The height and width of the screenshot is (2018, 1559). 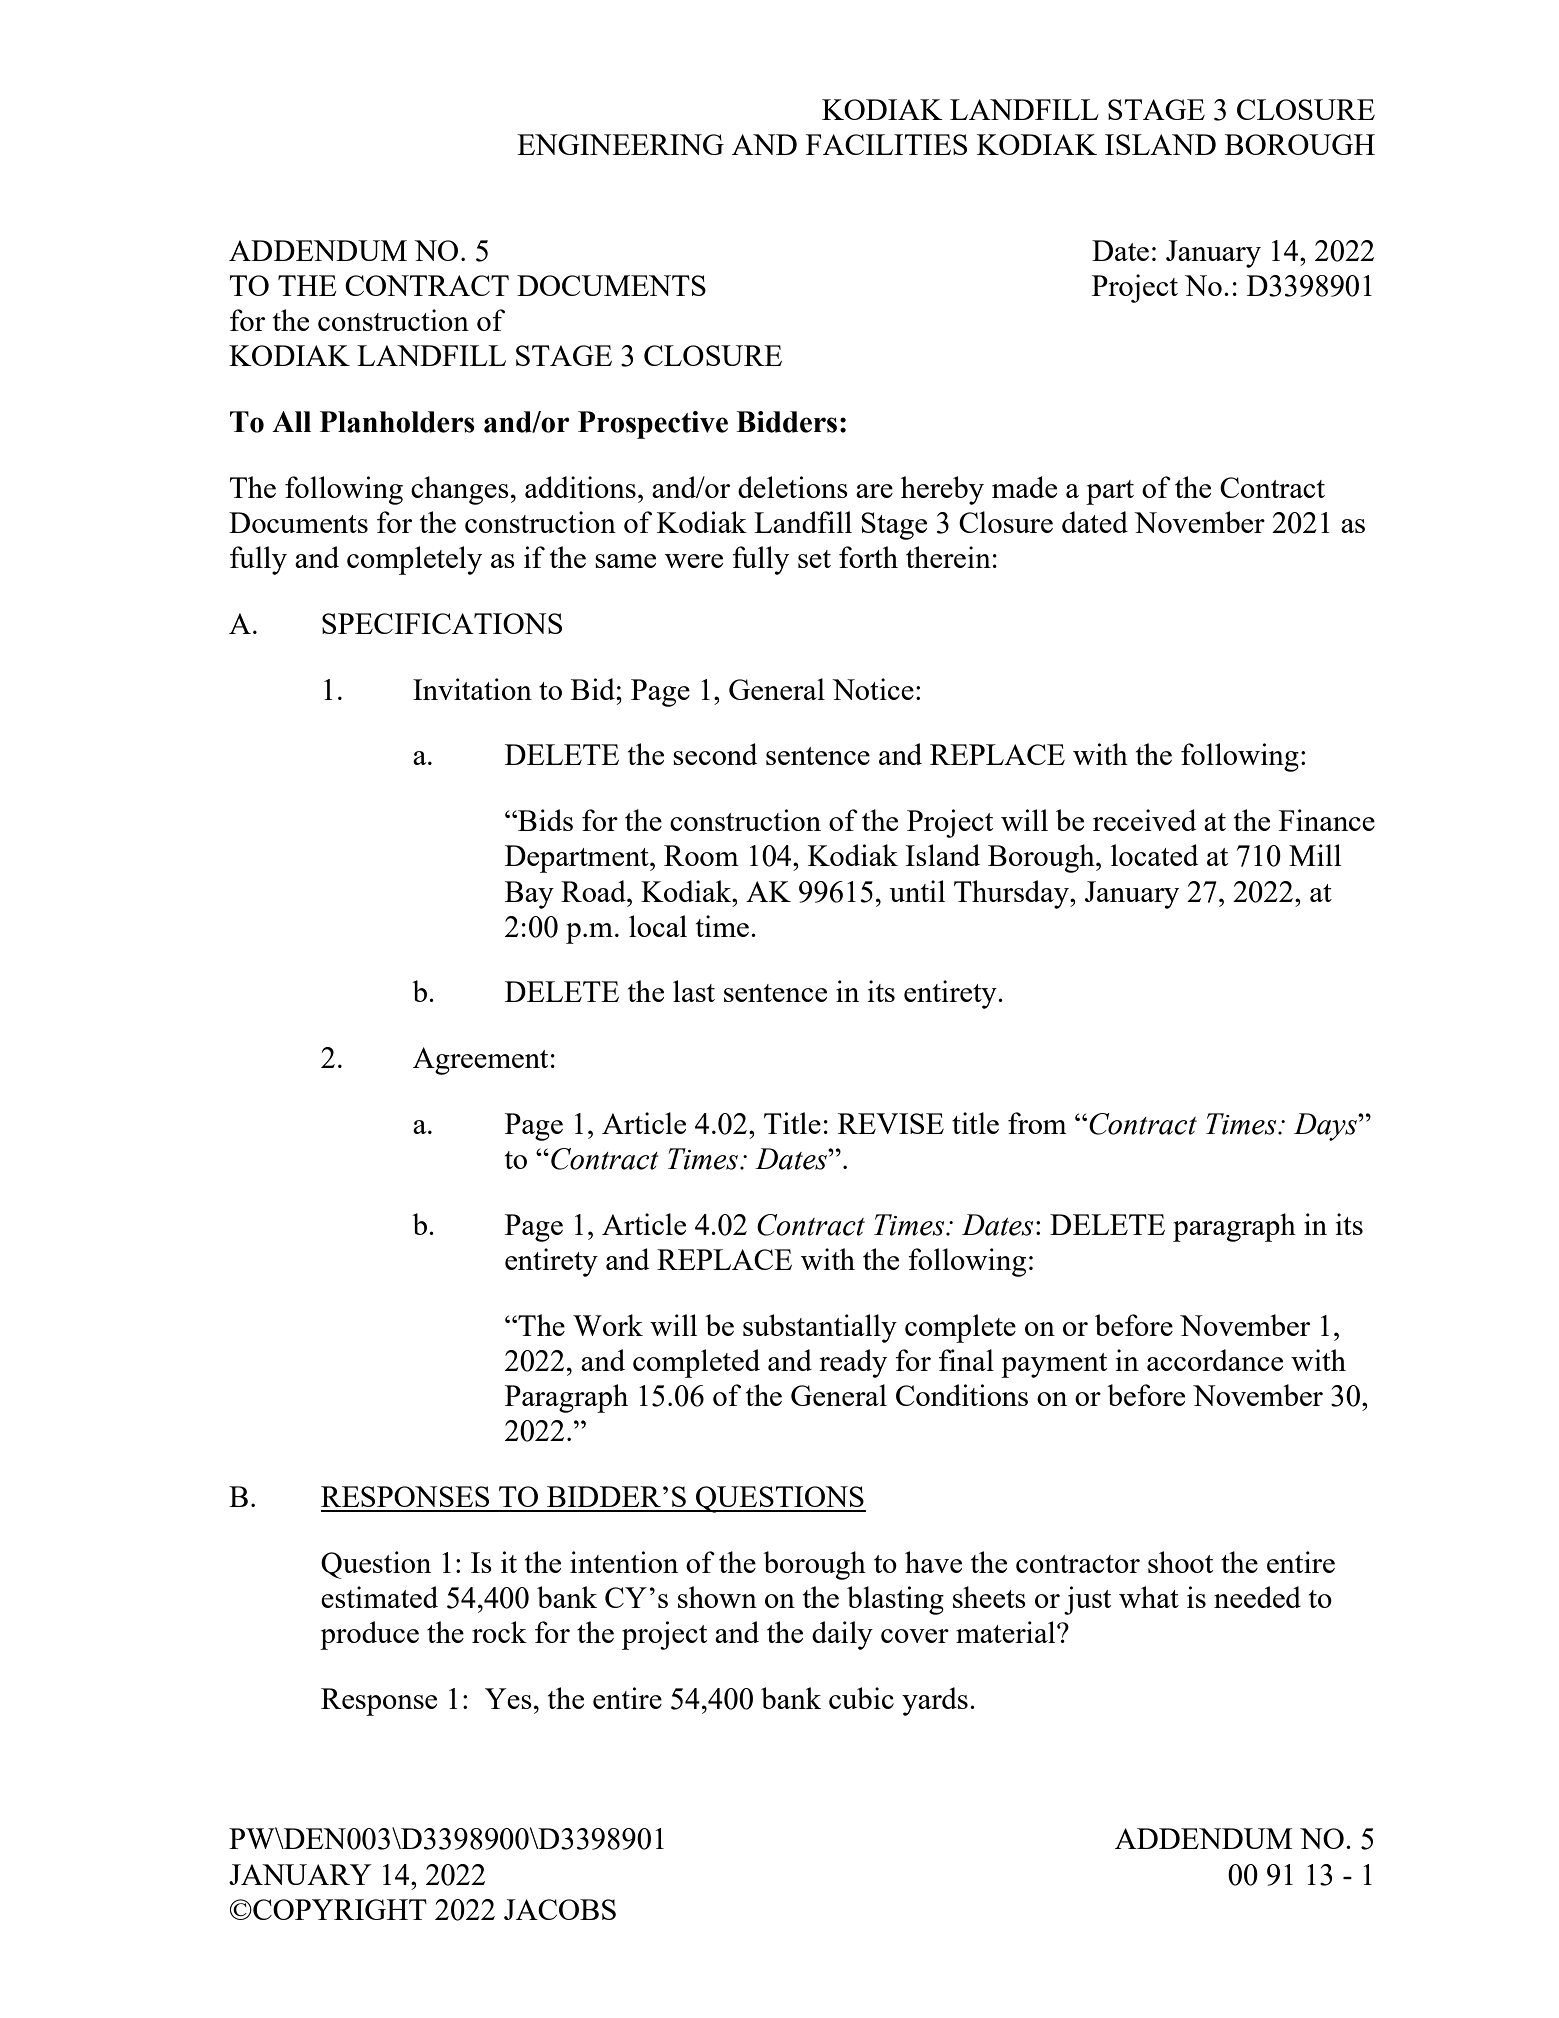 What do you see at coordinates (886, 144) in the screenshot?
I see `FACILITIES` at bounding box center [886, 144].
